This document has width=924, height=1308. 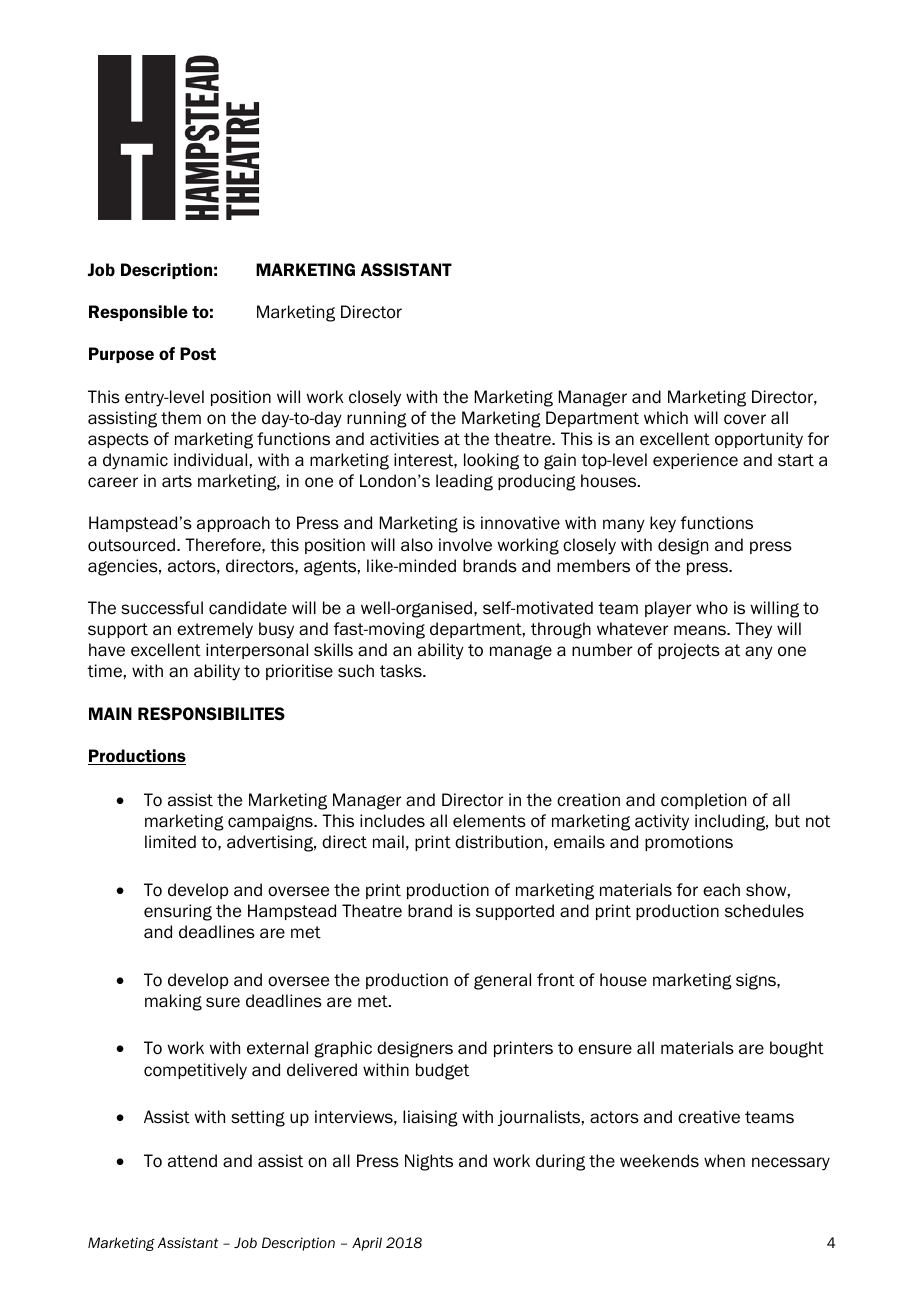 What do you see at coordinates (489, 821) in the document?
I see `elements` at bounding box center [489, 821].
